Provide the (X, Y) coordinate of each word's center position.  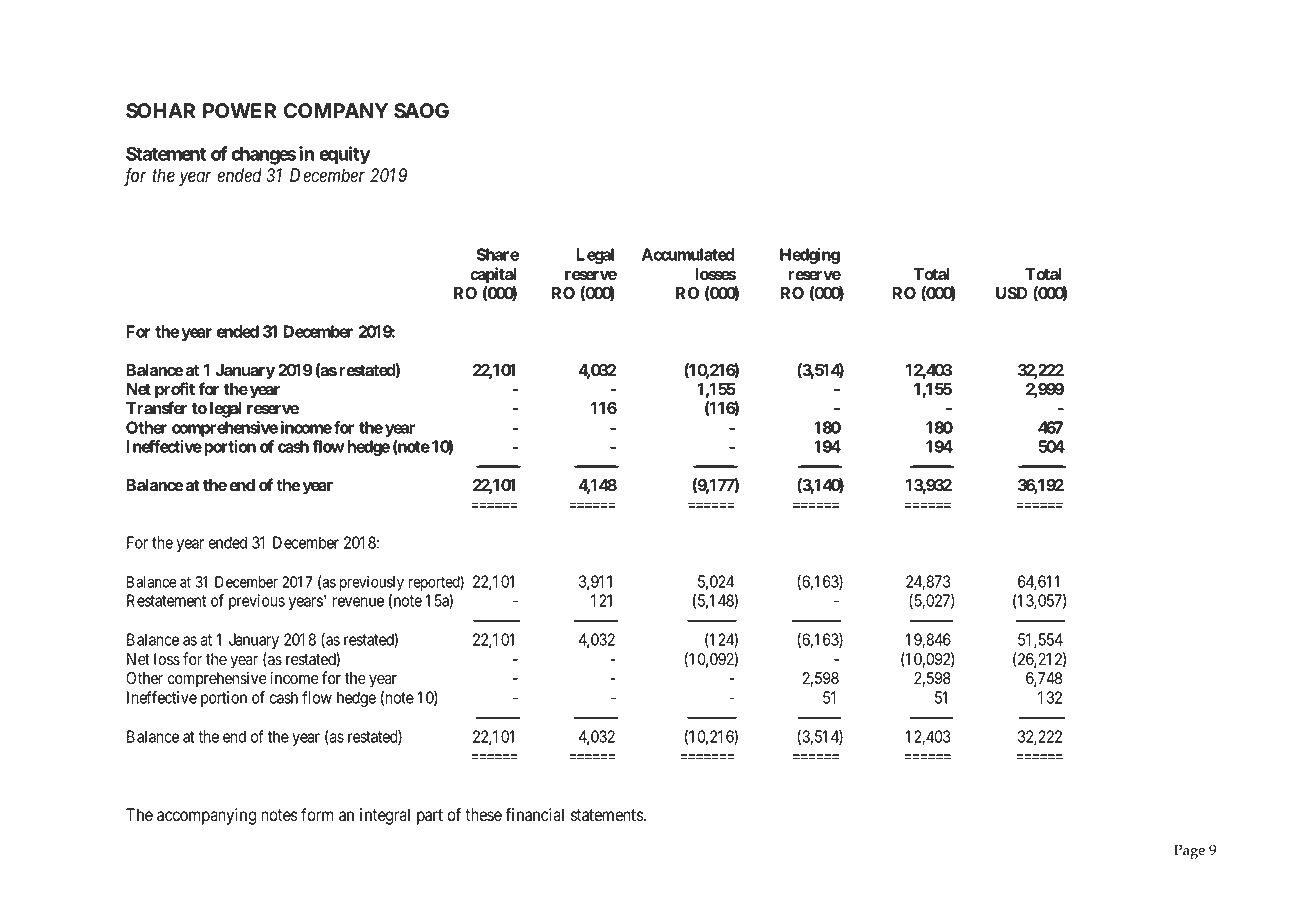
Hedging (810, 256)
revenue (358, 602)
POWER (239, 111)
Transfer (156, 407)
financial (534, 815)
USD (1012, 293)
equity (345, 155)
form (317, 815)
